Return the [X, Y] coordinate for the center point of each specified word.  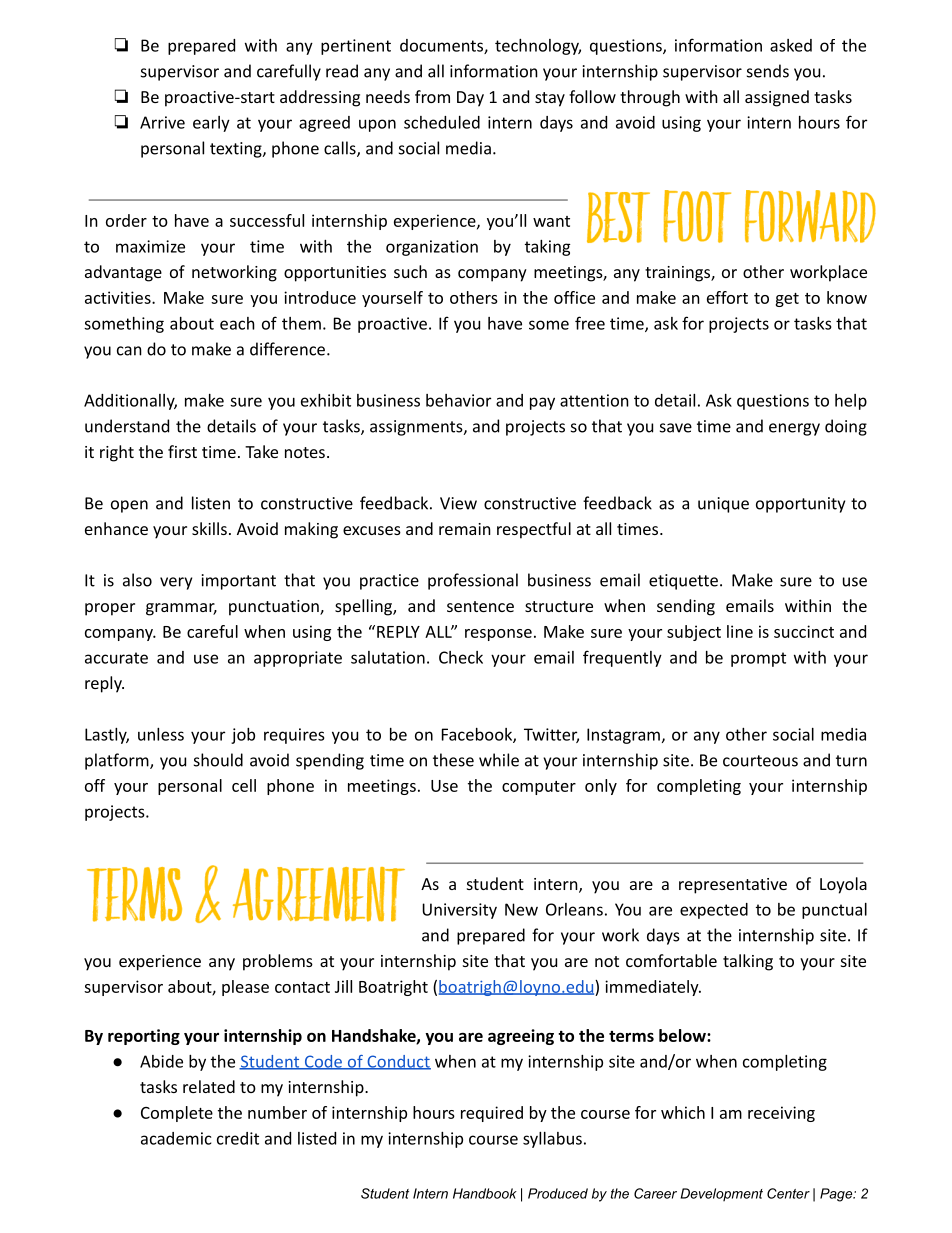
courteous [760, 761]
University [459, 911]
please [245, 988]
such [410, 271]
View [458, 503]
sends [768, 71]
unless [161, 734]
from [432, 96]
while [499, 760]
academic [176, 1138]
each [237, 323]
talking [748, 962]
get [787, 300]
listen [211, 503]
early [211, 124]
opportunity [800, 505]
